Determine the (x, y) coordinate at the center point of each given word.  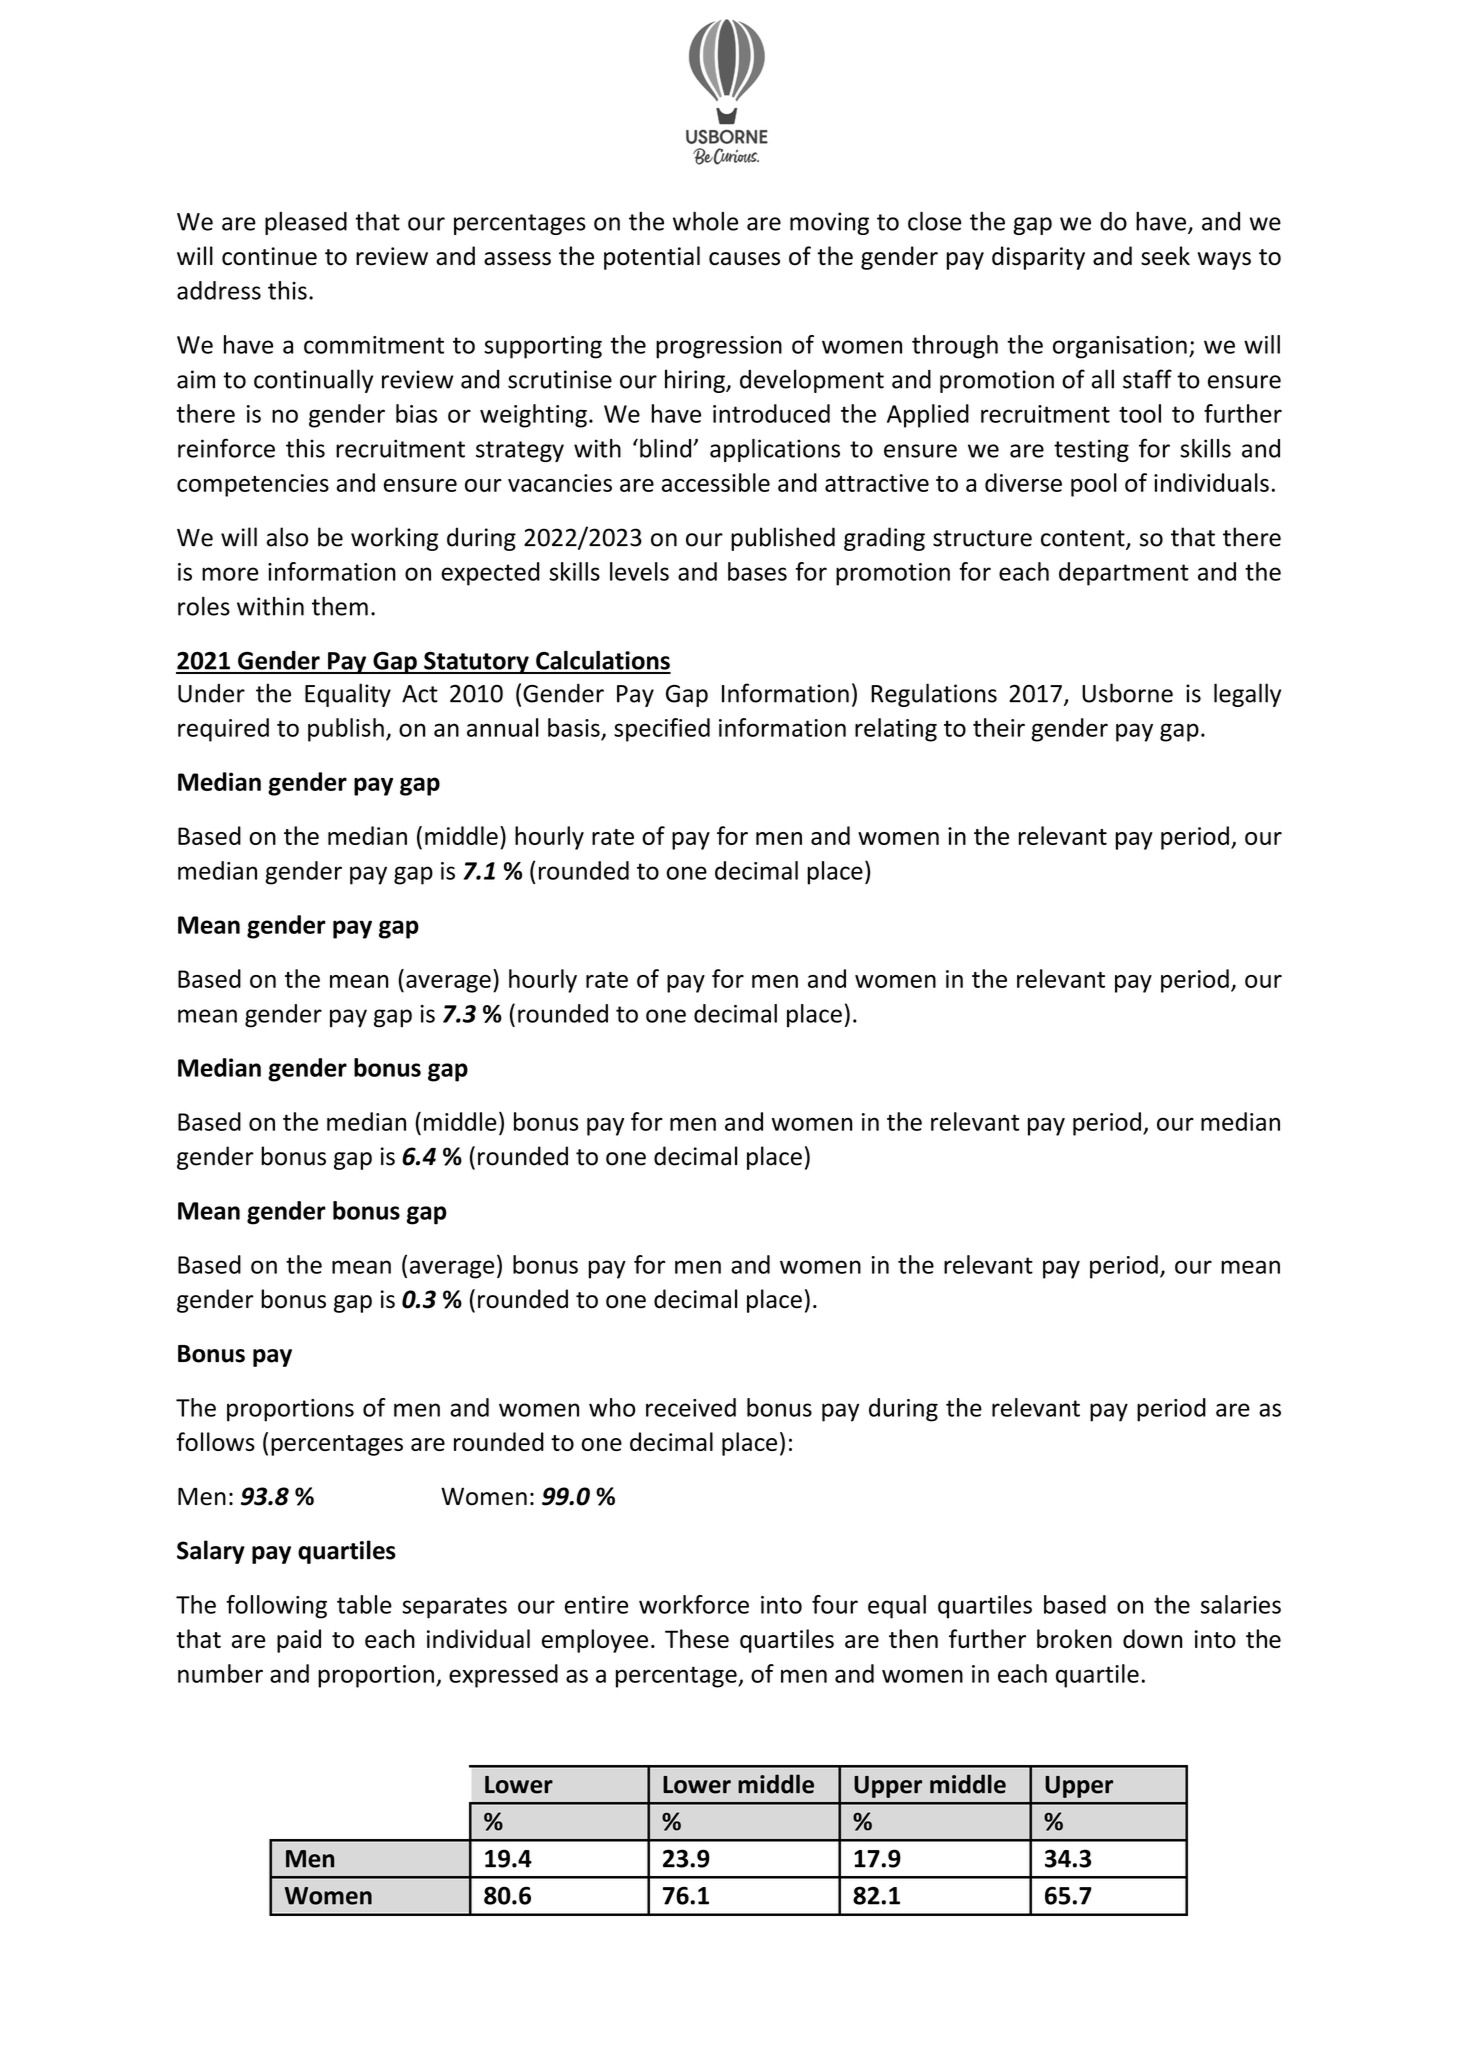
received (691, 1407)
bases (757, 571)
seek (1165, 256)
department (1124, 574)
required (223, 730)
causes (744, 259)
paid (299, 1641)
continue (269, 256)
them (340, 606)
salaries (1241, 1604)
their (999, 727)
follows (215, 1441)
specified (662, 730)
